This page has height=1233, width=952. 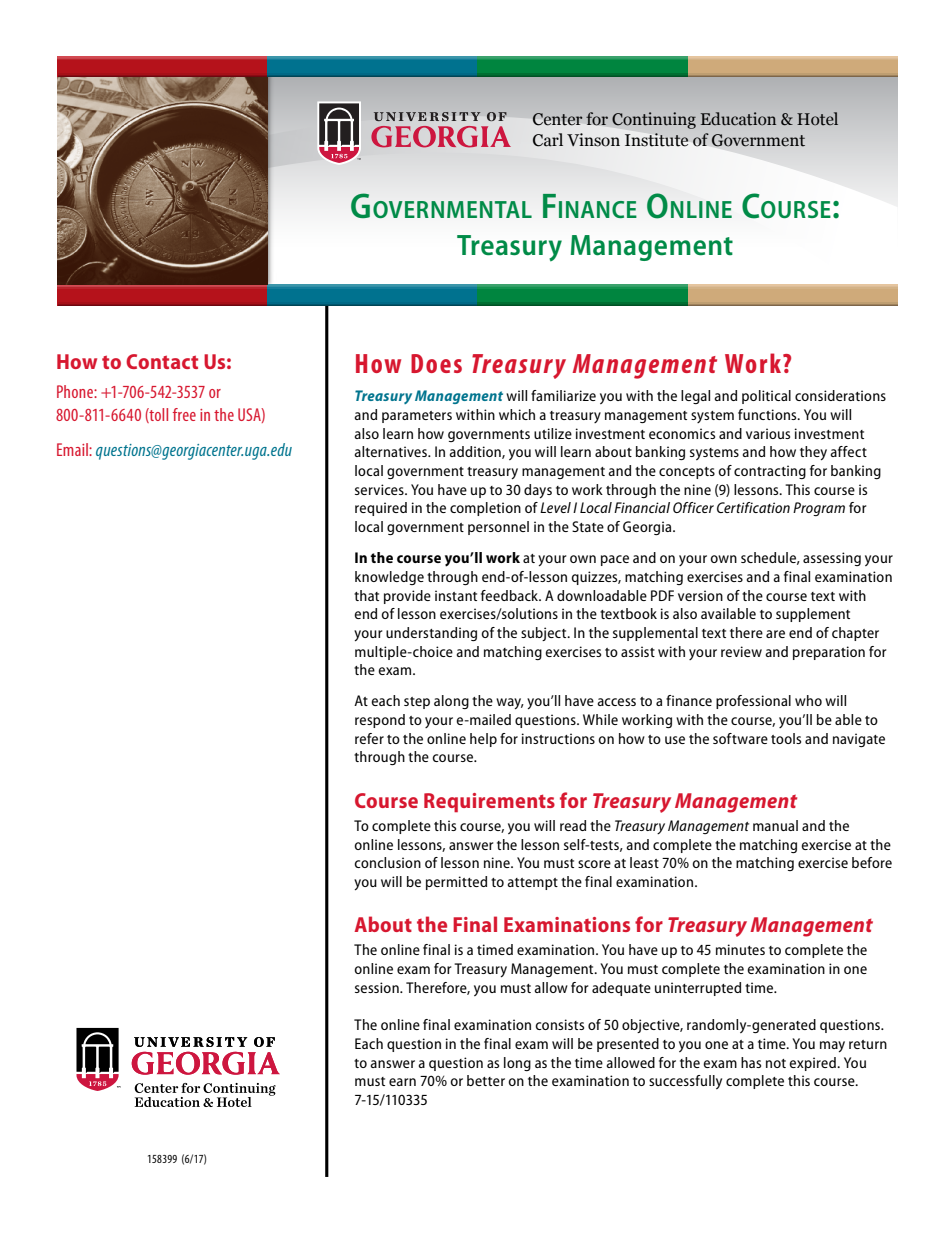 What do you see at coordinates (162, 361) in the page?
I see `Contact` at bounding box center [162, 361].
